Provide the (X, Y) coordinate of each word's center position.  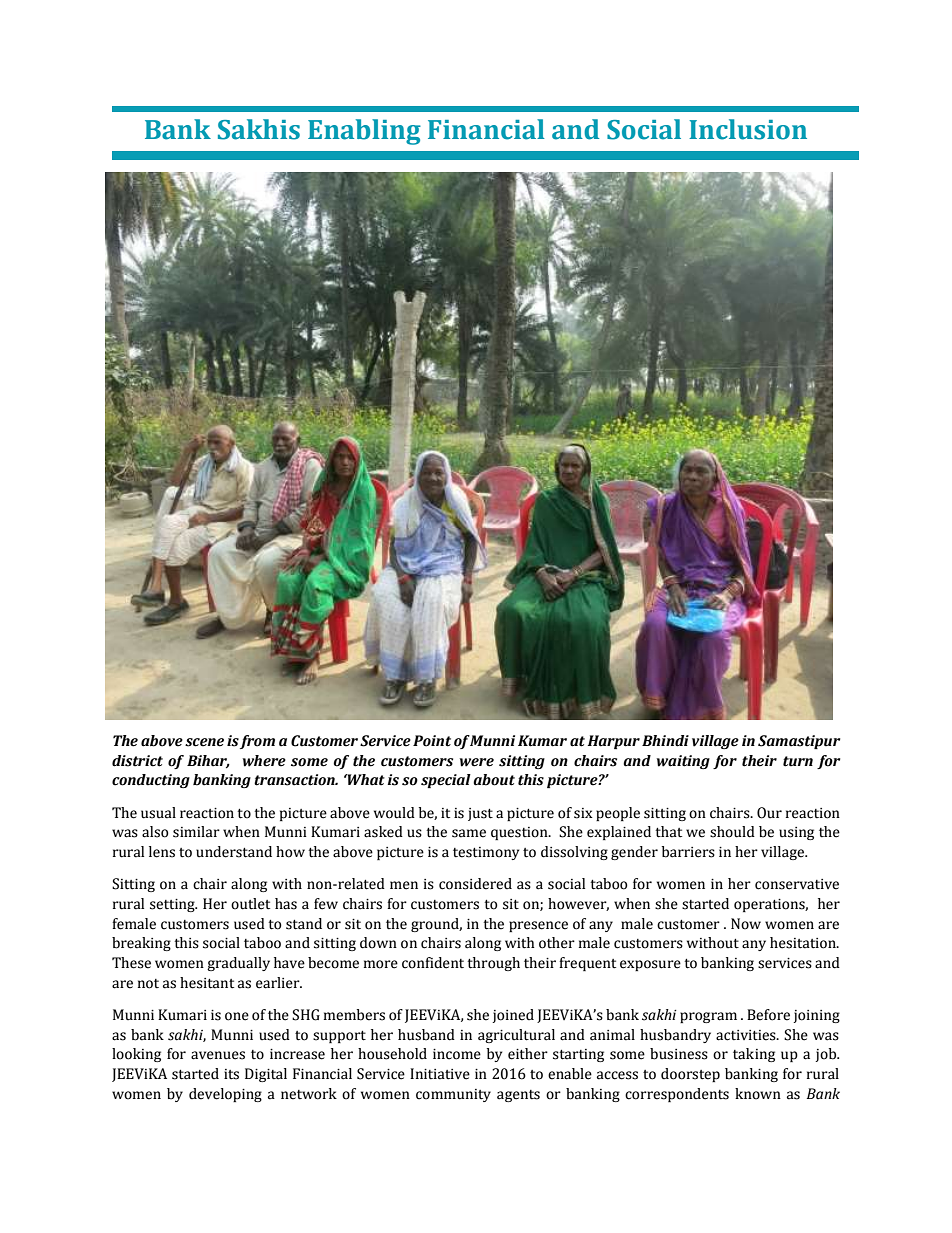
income (457, 1054)
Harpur (614, 742)
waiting (683, 762)
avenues (218, 1055)
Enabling (364, 132)
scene (204, 742)
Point (432, 741)
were (476, 762)
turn (798, 761)
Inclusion (748, 129)
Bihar (208, 761)
